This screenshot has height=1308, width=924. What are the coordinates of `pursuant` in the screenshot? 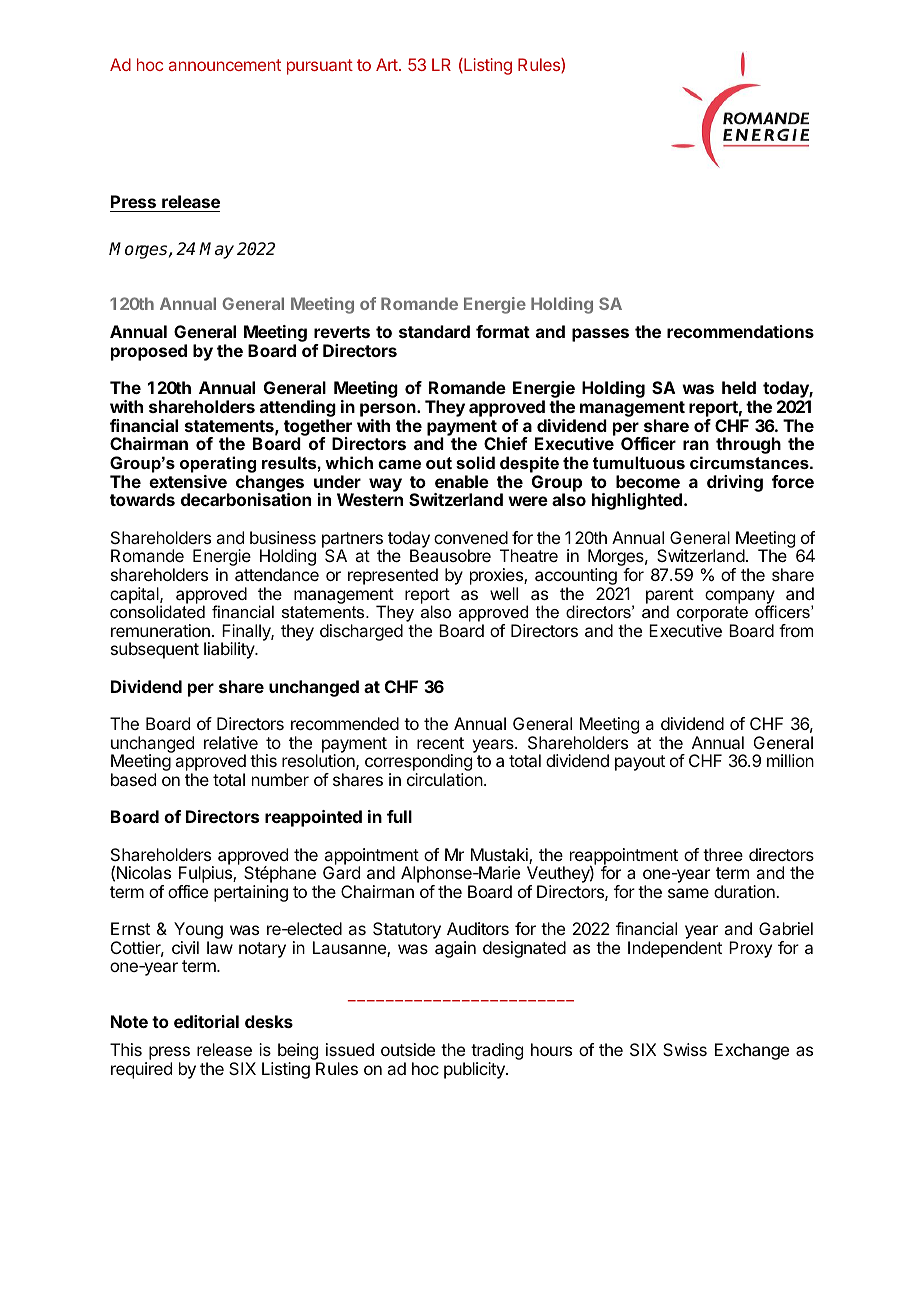 It's located at (320, 67).
